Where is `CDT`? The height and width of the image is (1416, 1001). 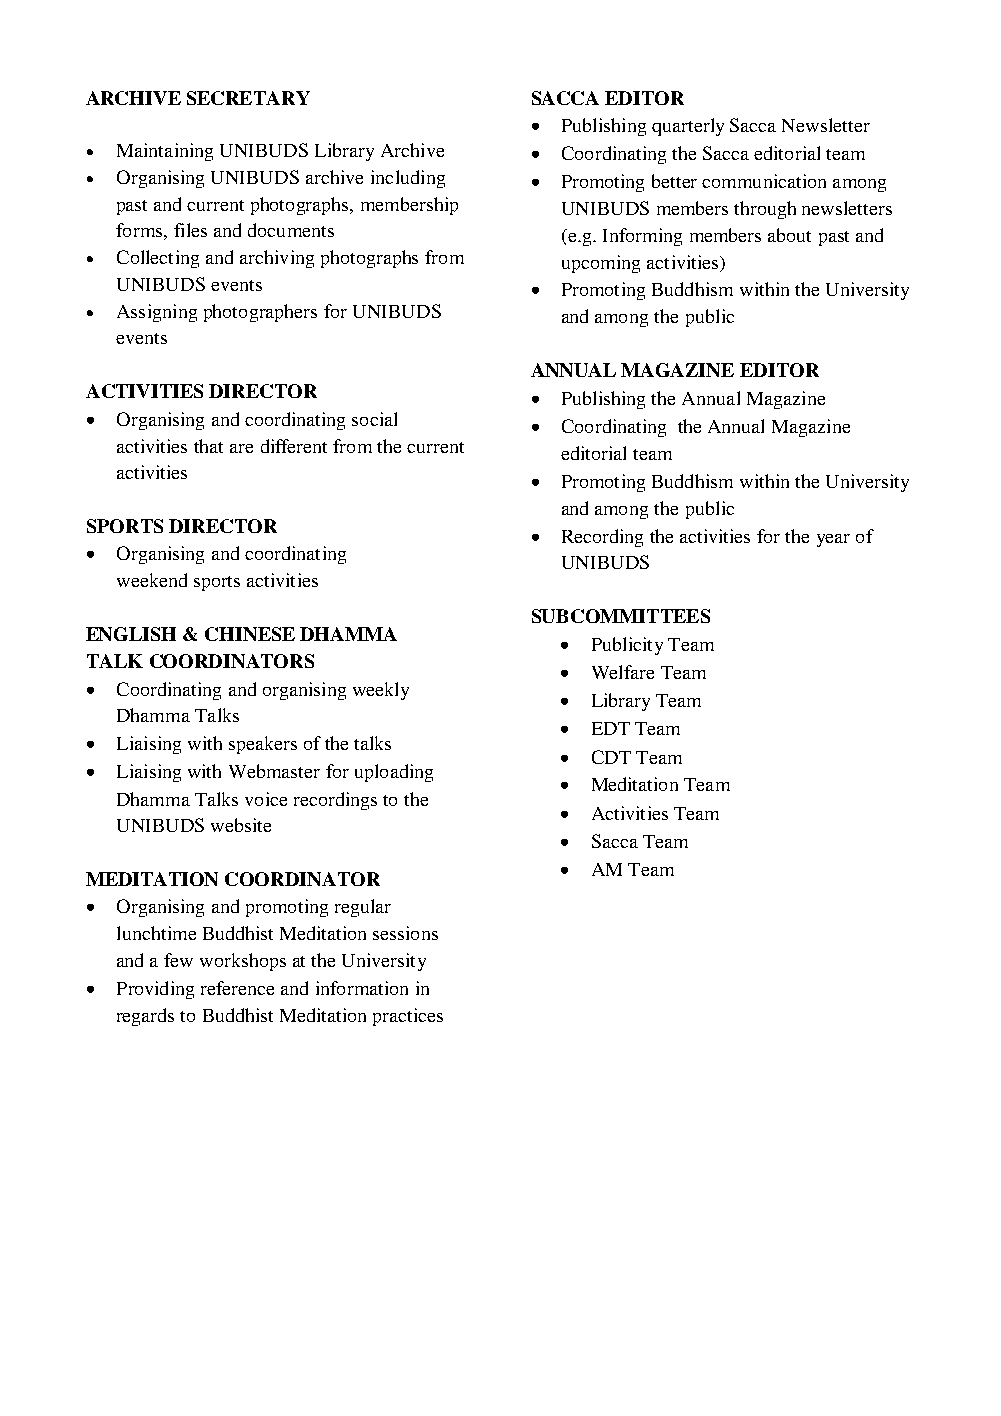
CDT is located at coordinates (611, 757).
